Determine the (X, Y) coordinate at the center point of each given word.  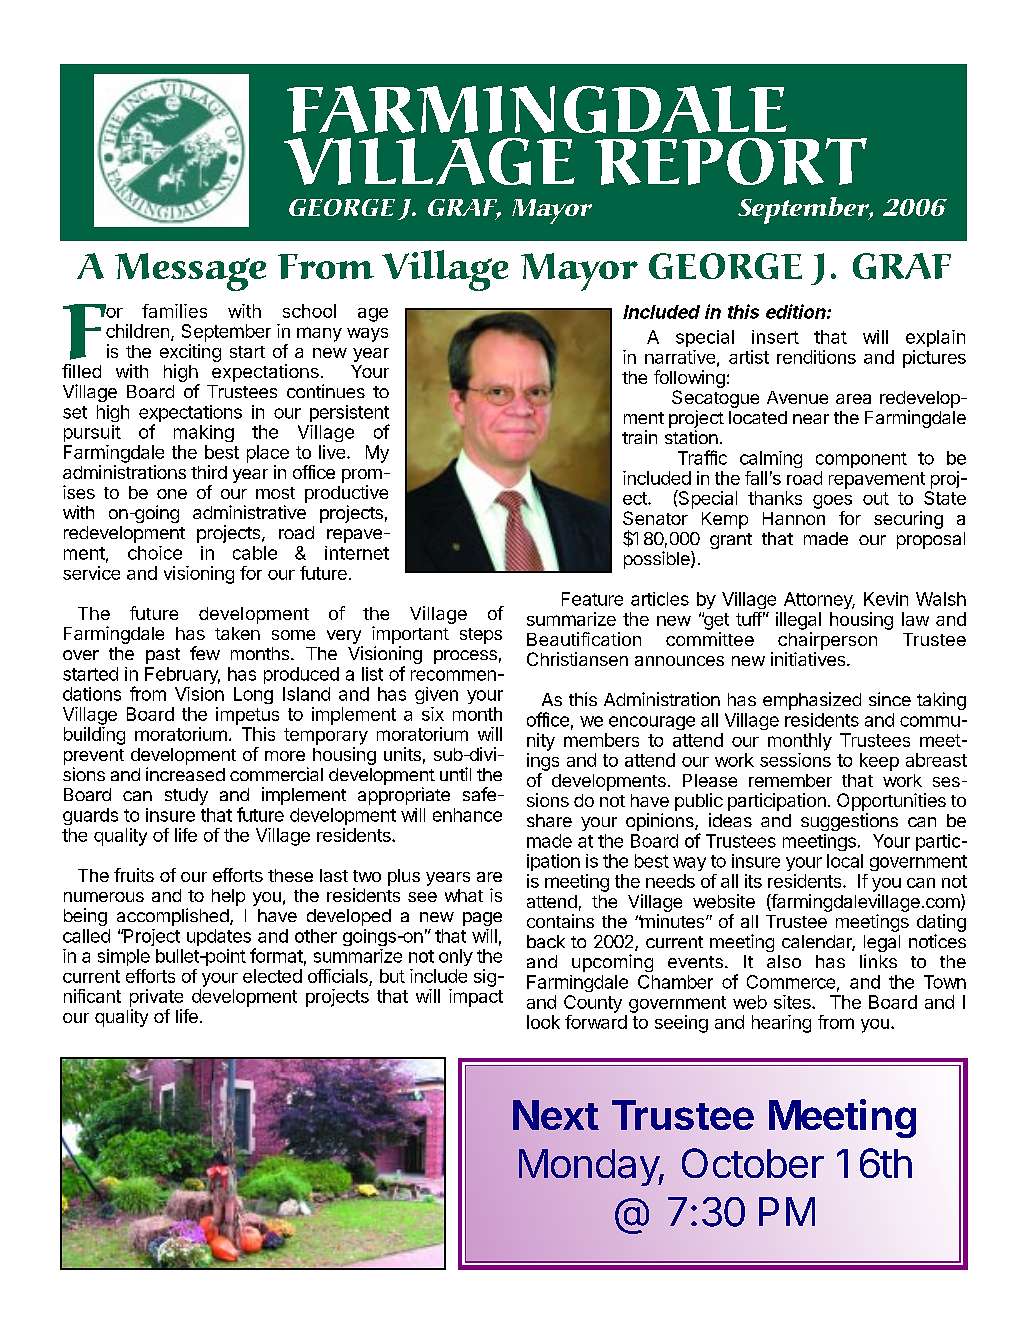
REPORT (731, 161)
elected (272, 976)
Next (556, 1115)
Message (190, 272)
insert (775, 337)
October (753, 1163)
